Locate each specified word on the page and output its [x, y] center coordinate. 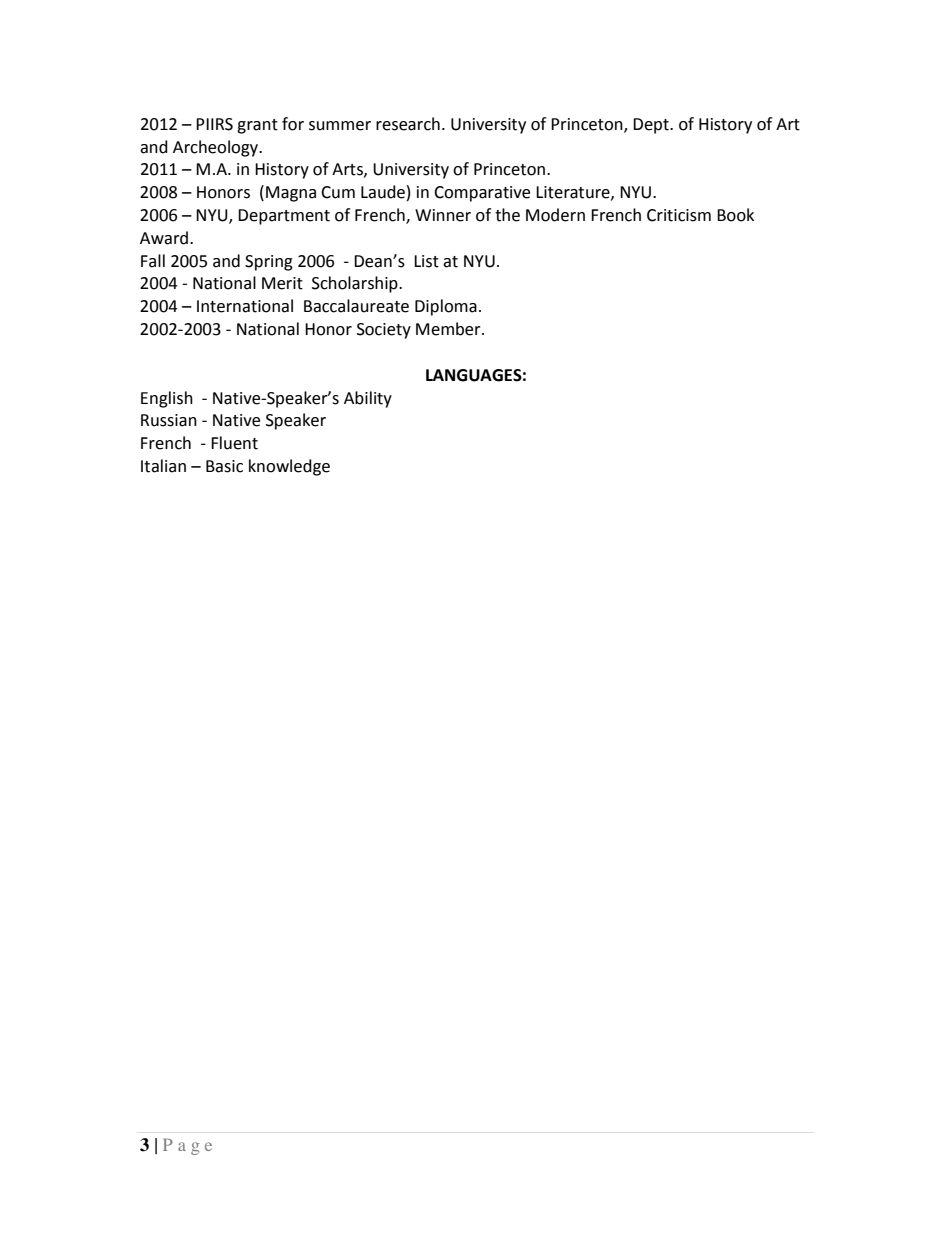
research [408, 124]
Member [449, 329]
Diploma [446, 307]
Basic [224, 466]
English [167, 399]
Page [187, 1146]
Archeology [217, 148]
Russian [169, 420]
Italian [163, 466]
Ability [368, 399]
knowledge [289, 467]
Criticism [679, 215]
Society [384, 331]
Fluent [234, 443]
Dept [652, 126]
